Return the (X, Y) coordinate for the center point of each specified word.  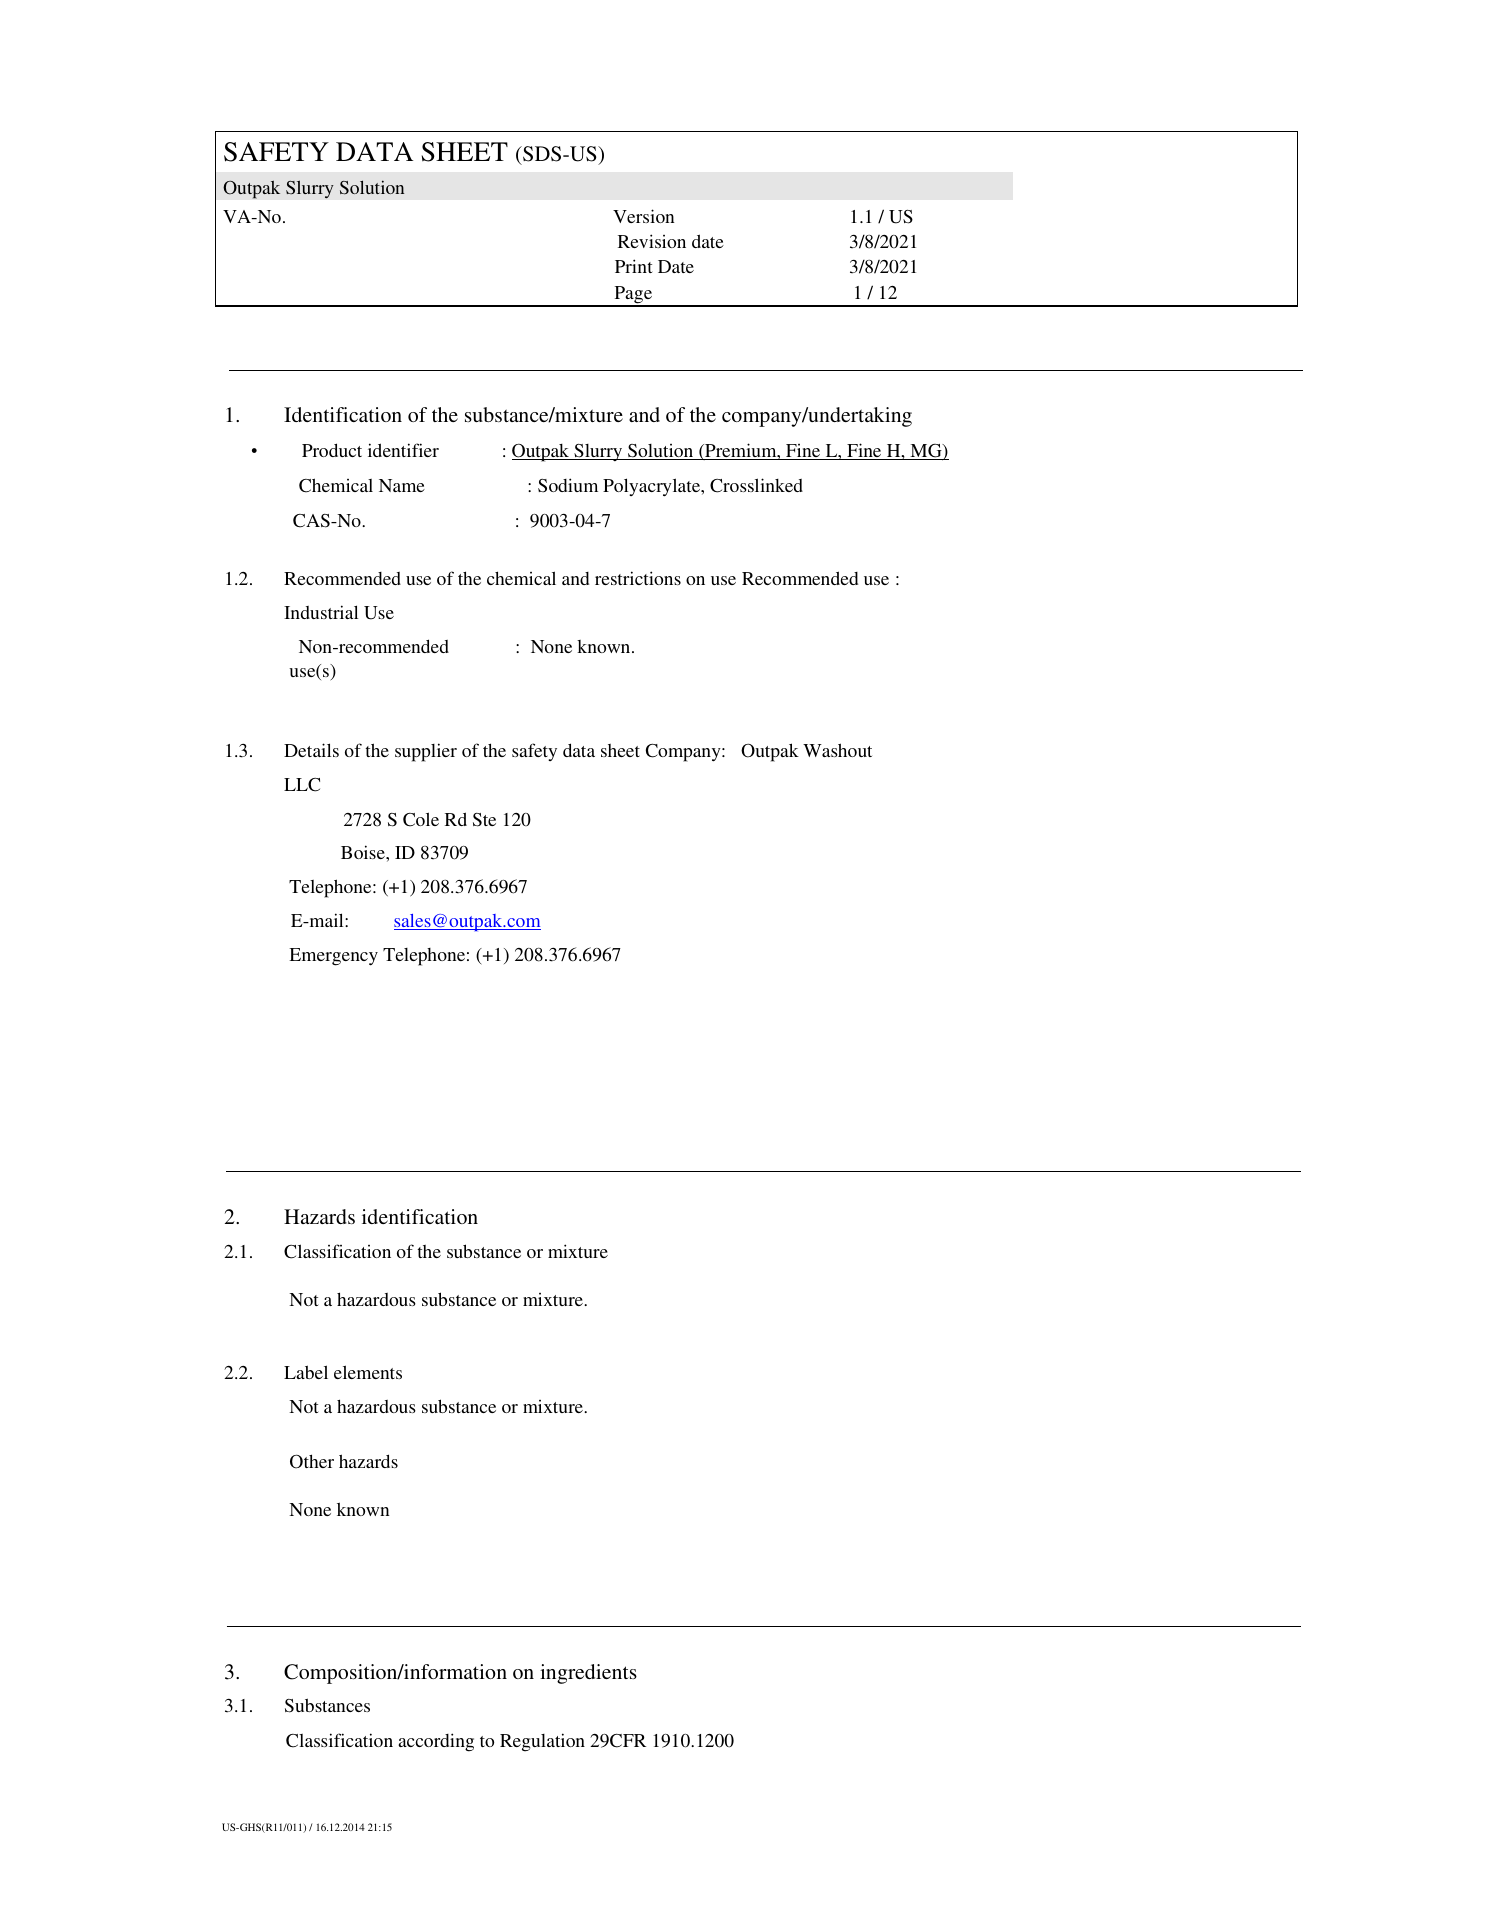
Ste (484, 820)
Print (634, 266)
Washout (837, 750)
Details (311, 750)
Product (332, 450)
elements (368, 1372)
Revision (652, 241)
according (436, 1742)
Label (306, 1372)
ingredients (588, 1674)
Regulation (542, 1742)
